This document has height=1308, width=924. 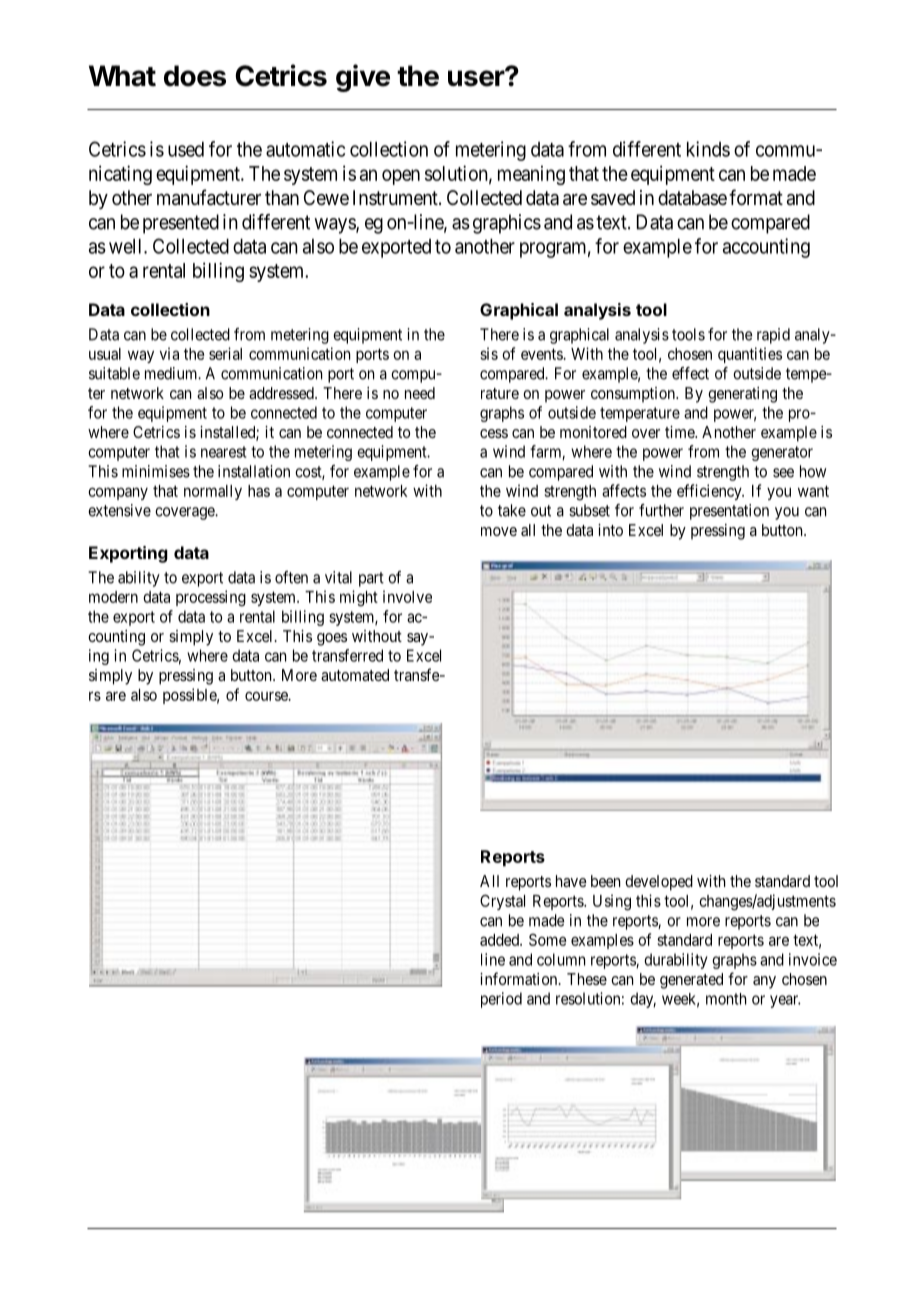 I want to click on does, so click(x=195, y=76).
